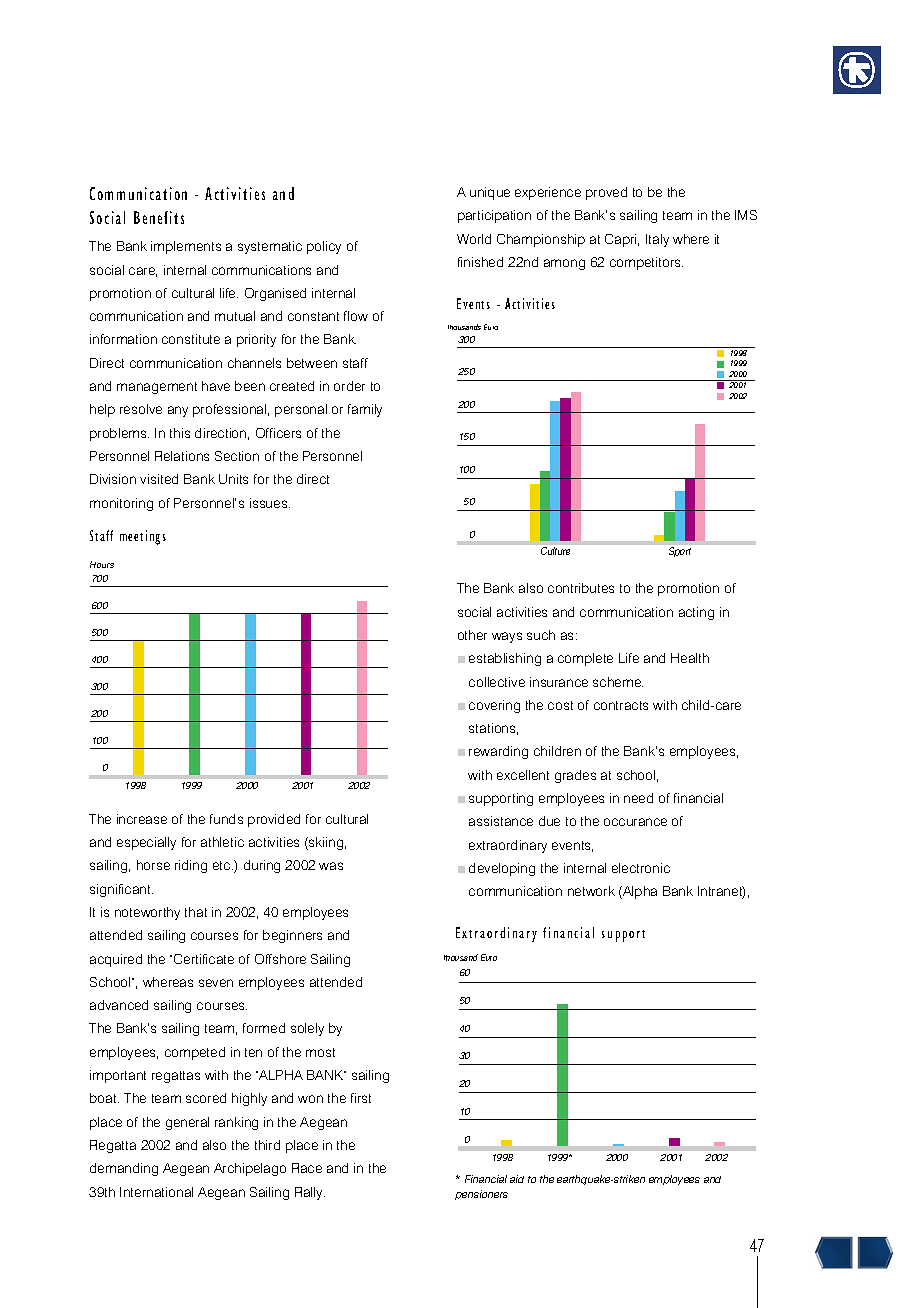 The width and height of the screenshot is (924, 1308). What do you see at coordinates (481, 1195) in the screenshot?
I see `pensioners` at bounding box center [481, 1195].
